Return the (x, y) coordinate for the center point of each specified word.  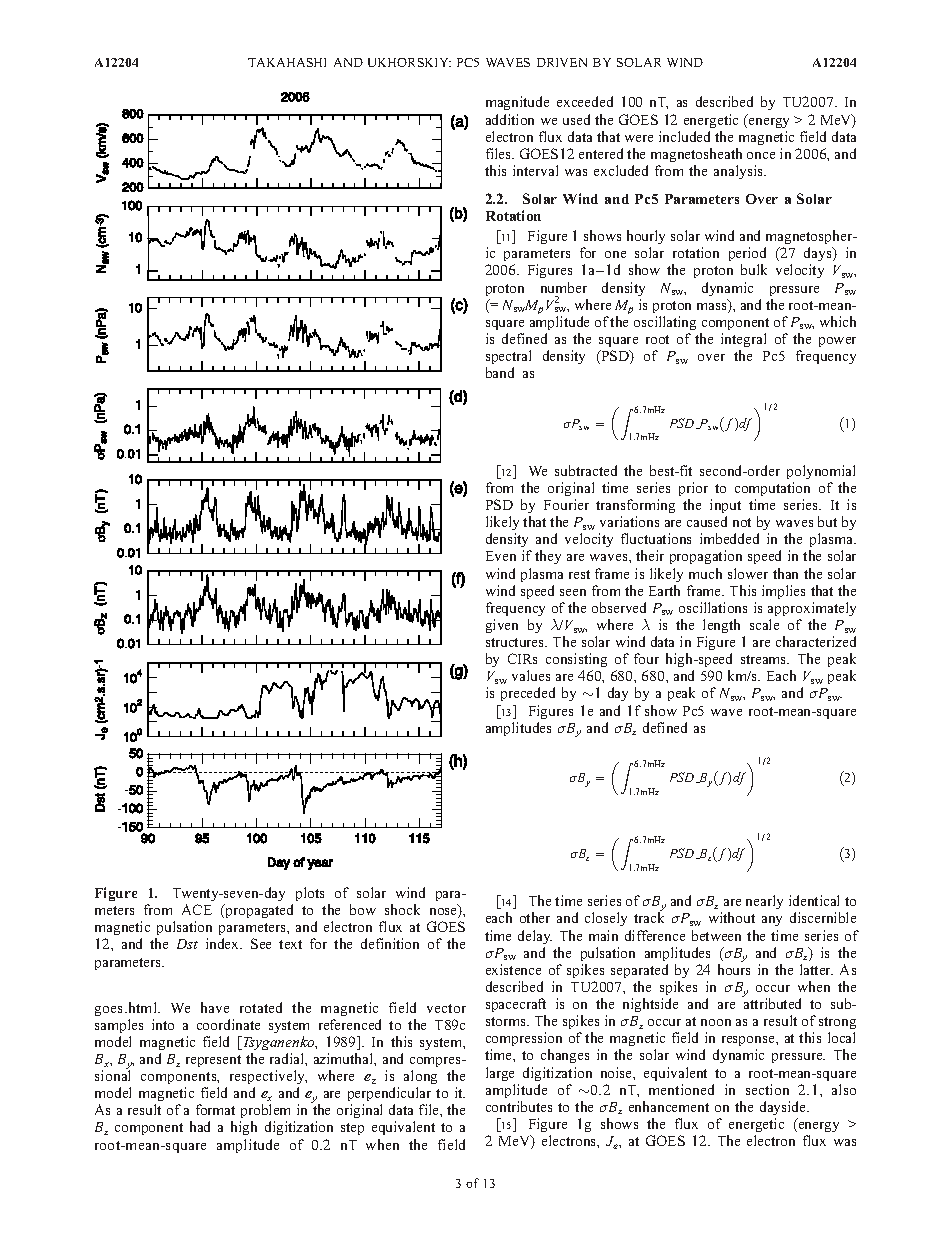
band (500, 372)
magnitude (517, 103)
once (761, 155)
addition (510, 119)
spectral (508, 357)
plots (310, 894)
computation (772, 489)
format (215, 1109)
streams (765, 659)
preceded (528, 694)
